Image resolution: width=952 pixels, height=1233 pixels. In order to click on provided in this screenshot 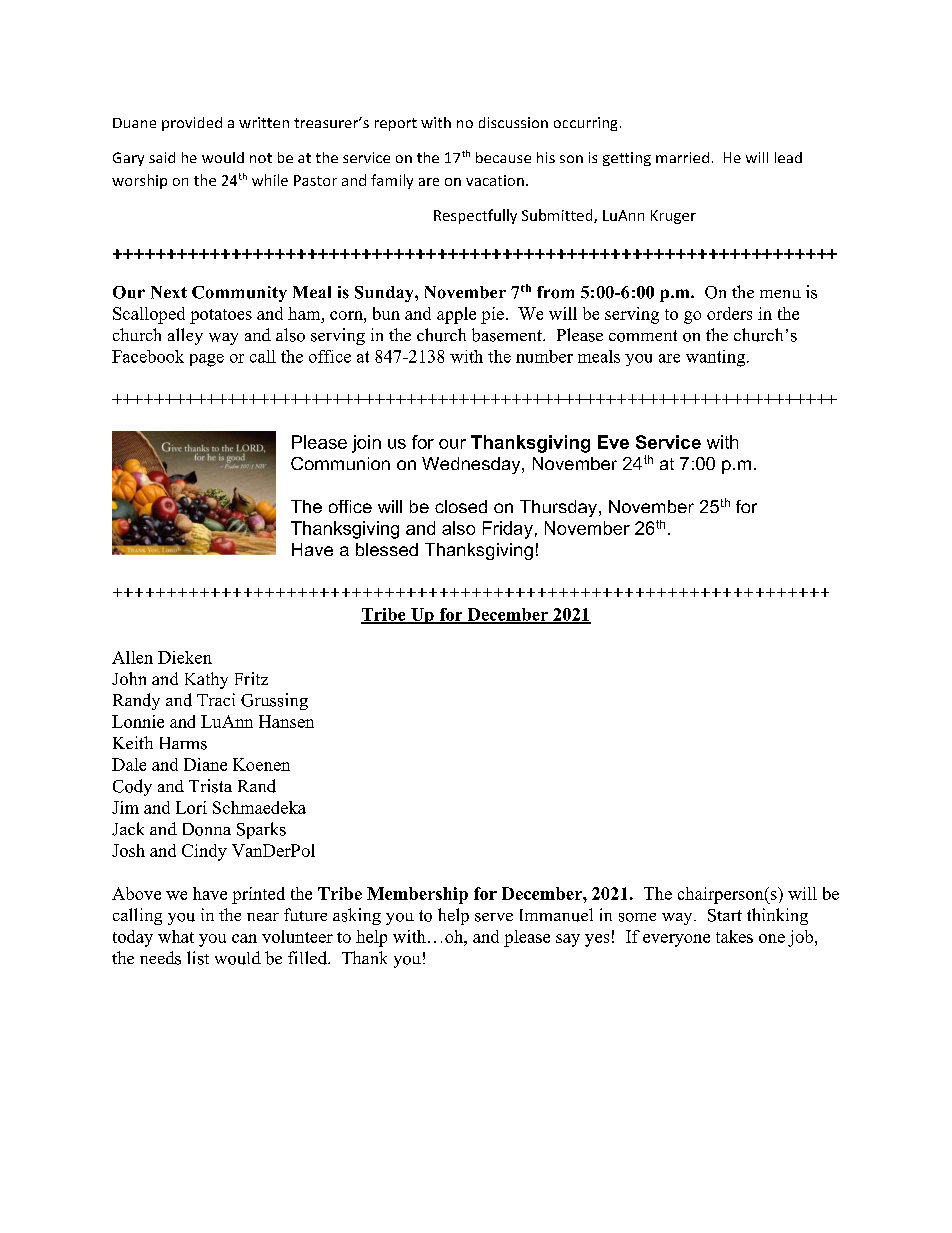, I will do `click(192, 124)`.
